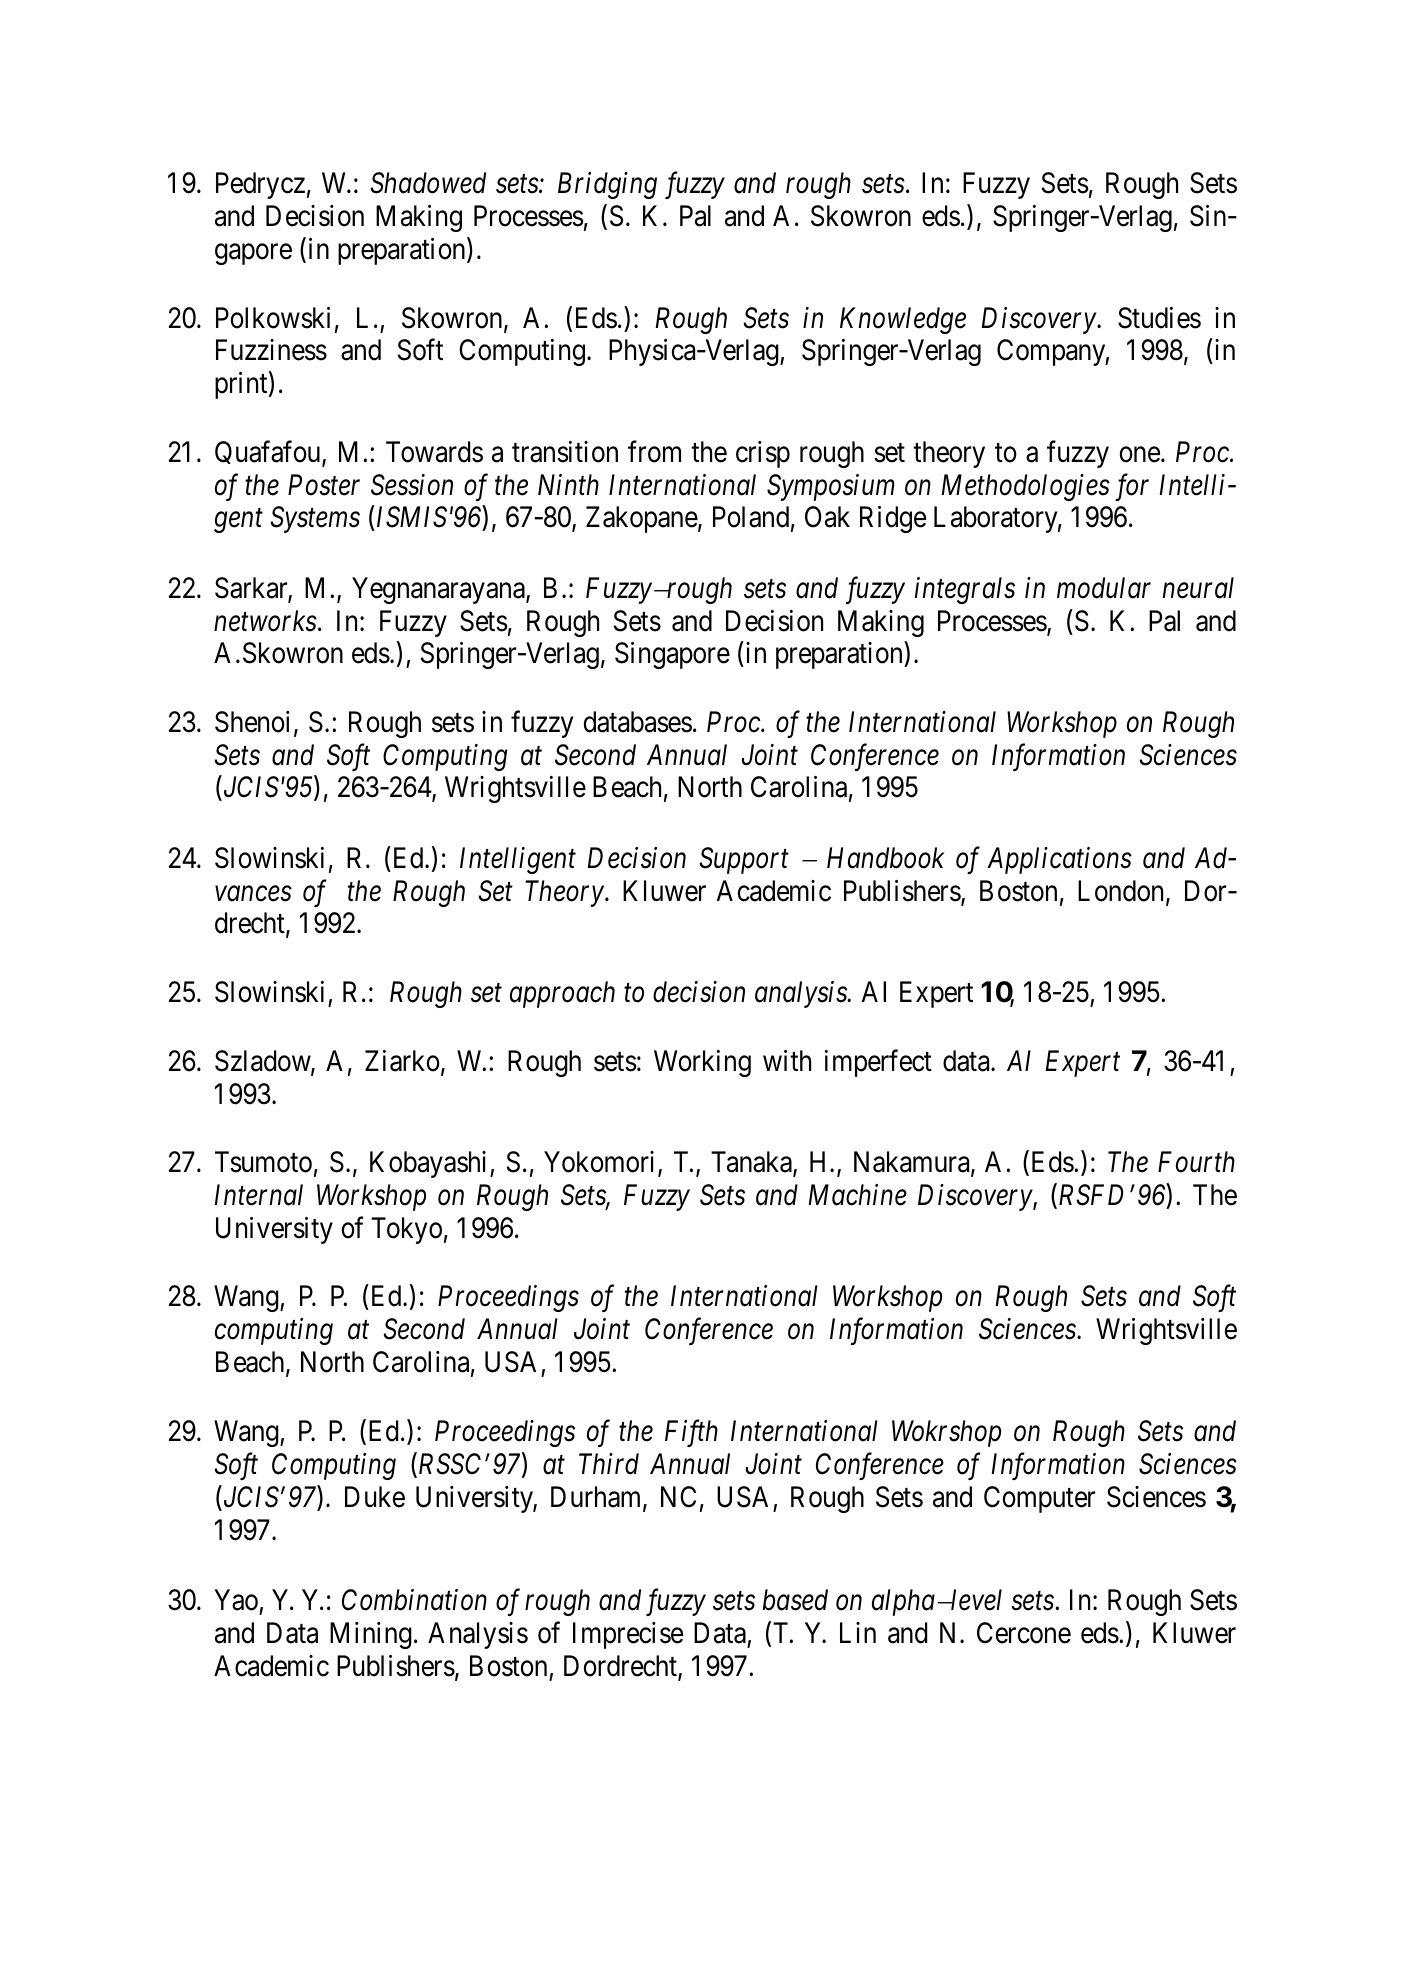 The image size is (1403, 1985). Describe the element at coordinates (1104, 588) in the image. I see `modular` at that location.
